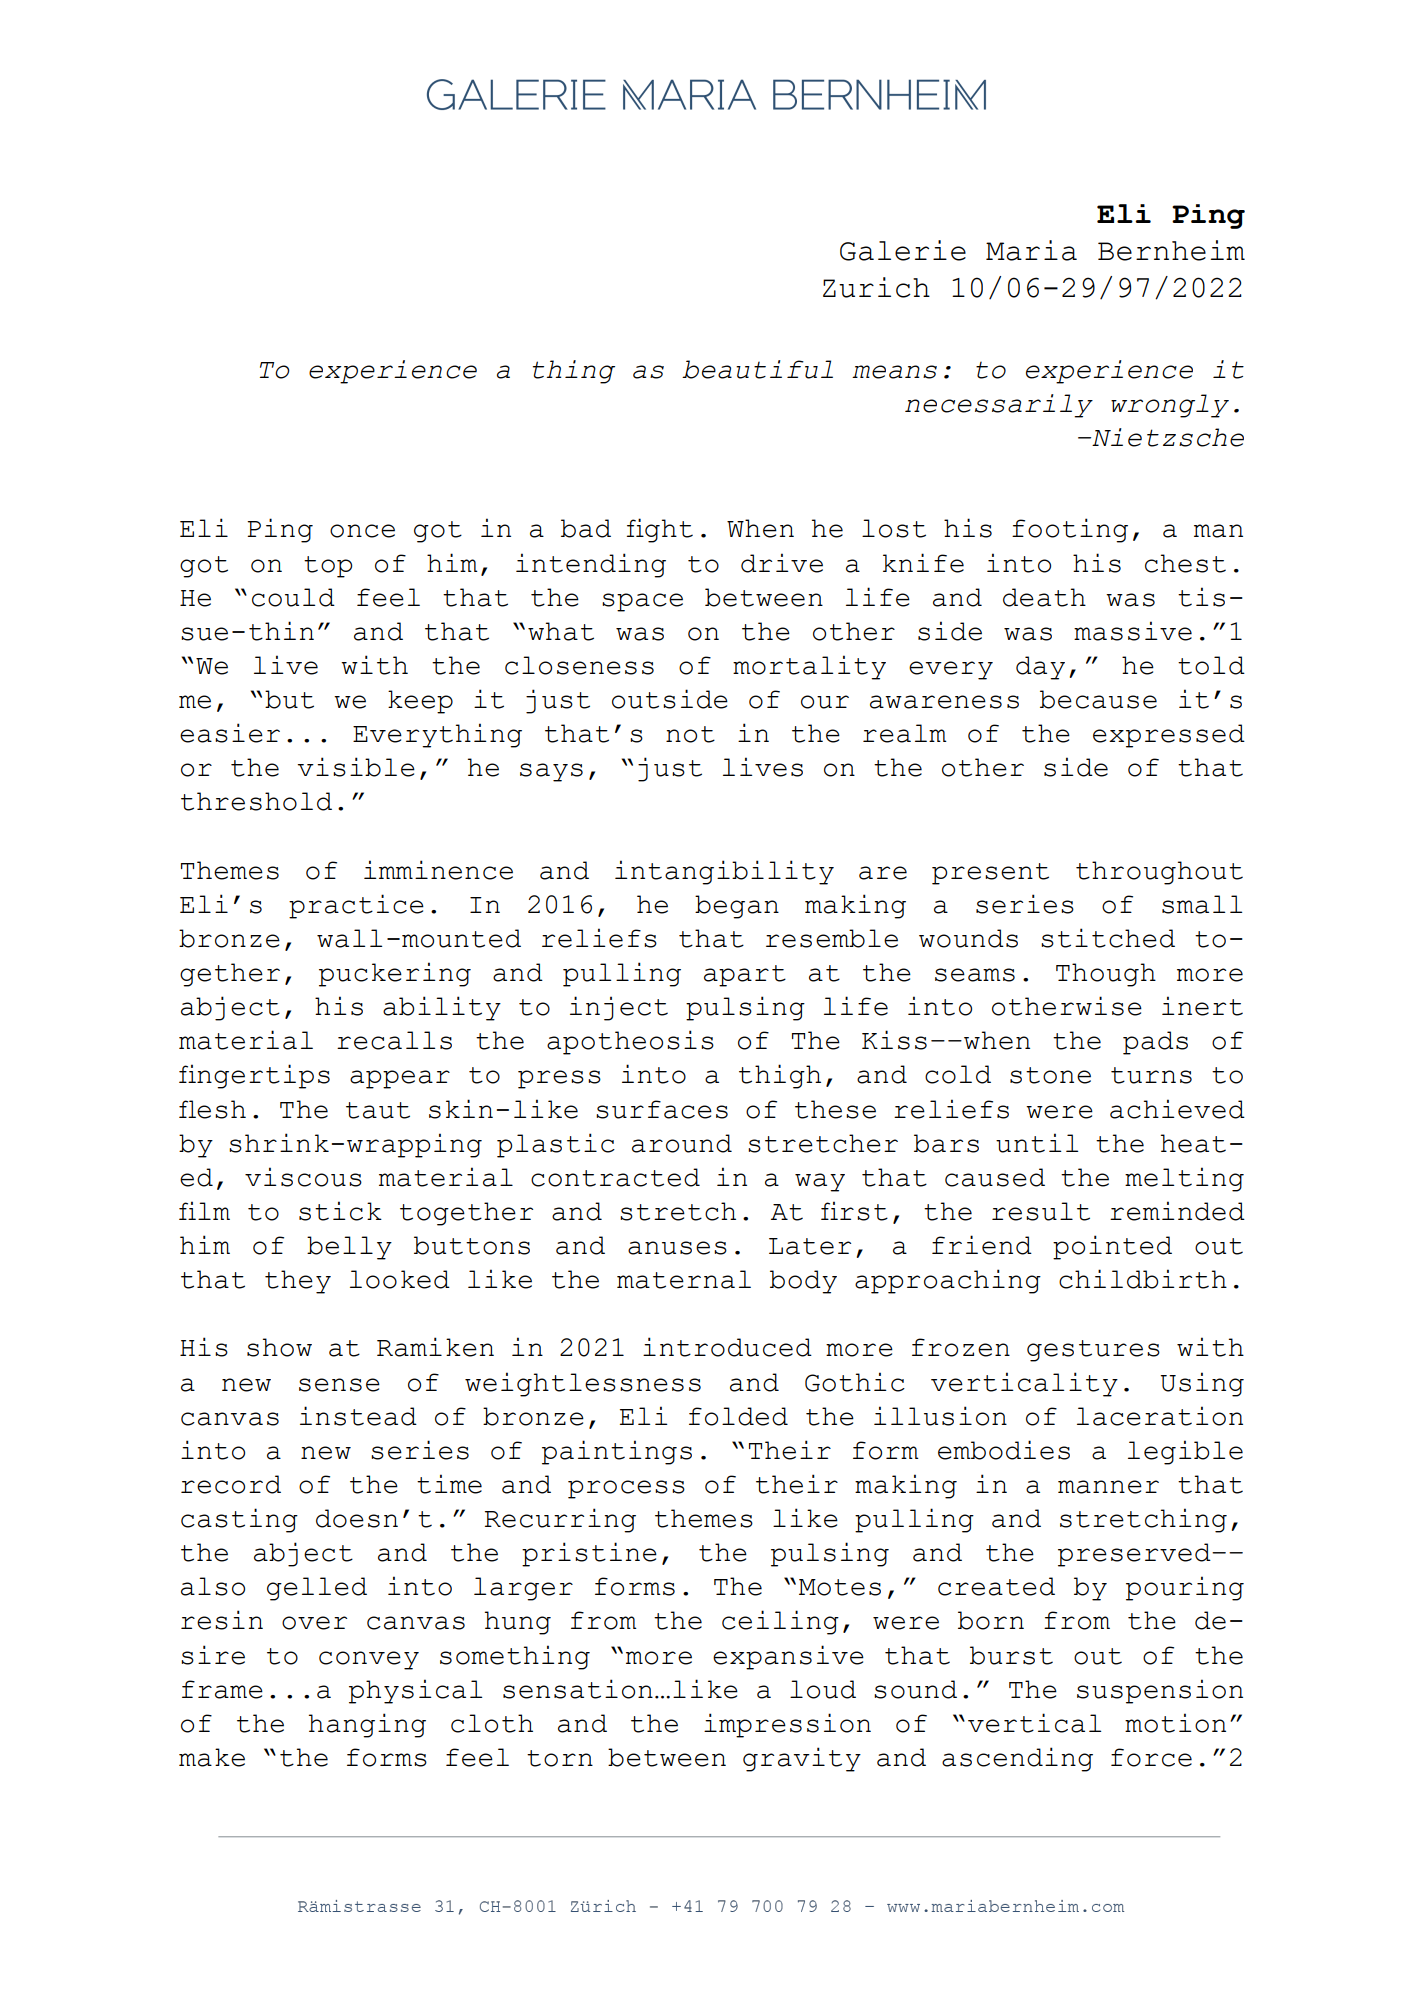  What do you see at coordinates (727, 1347) in the screenshot?
I see `introduced` at bounding box center [727, 1347].
